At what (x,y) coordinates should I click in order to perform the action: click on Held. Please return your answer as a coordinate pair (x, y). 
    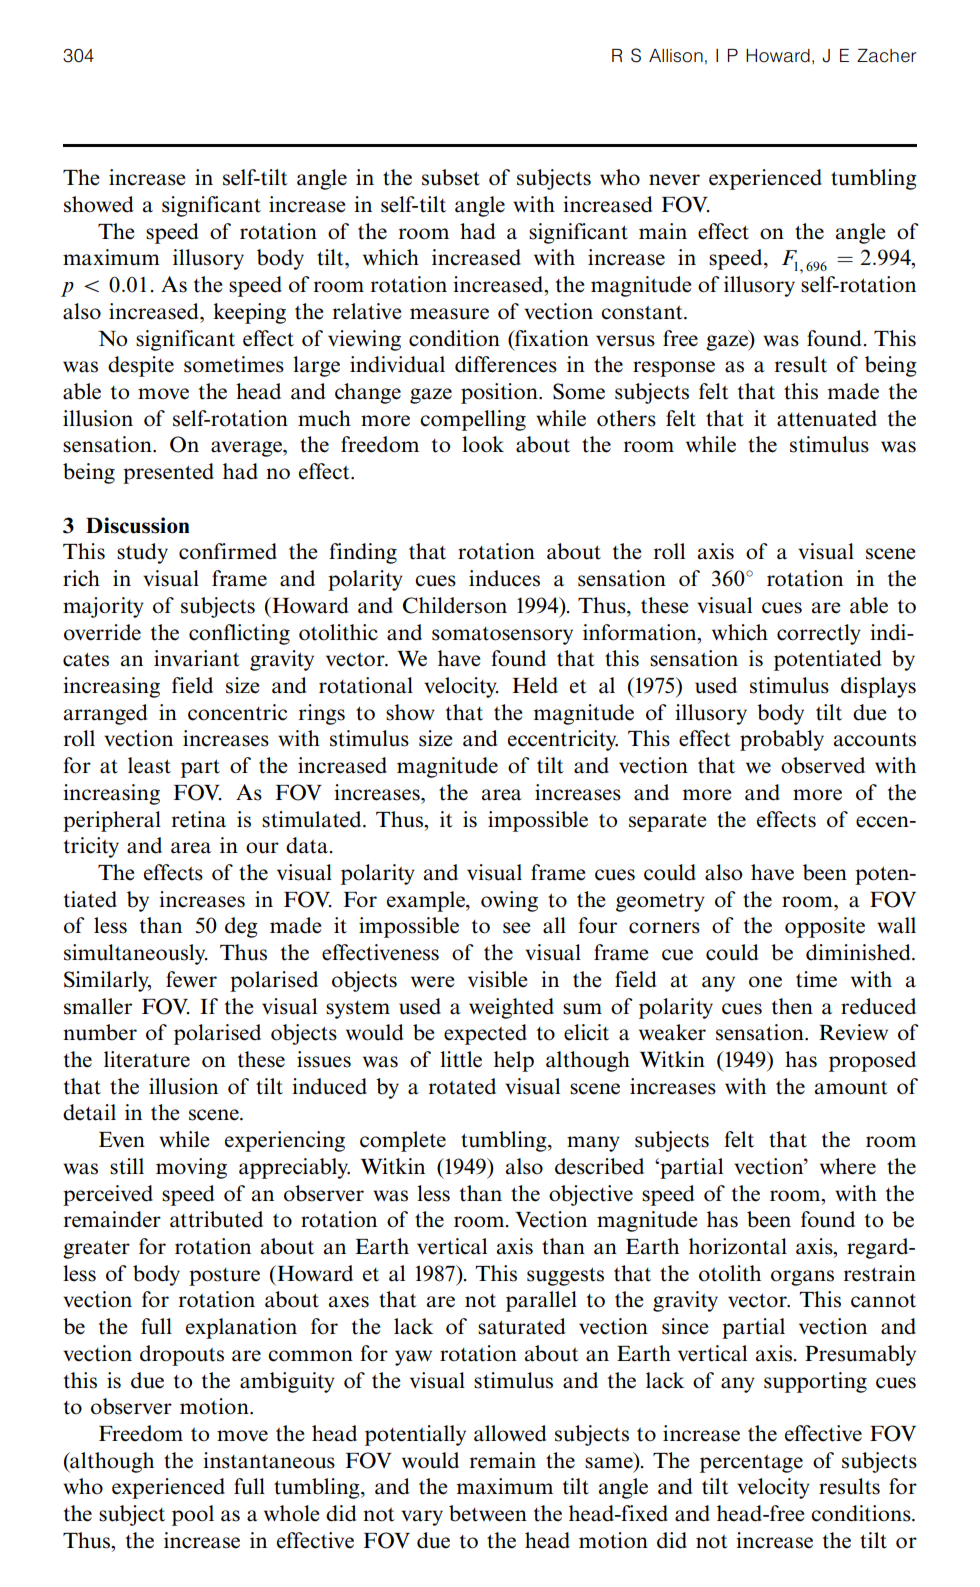
    Looking at the image, I should click on (535, 685).
